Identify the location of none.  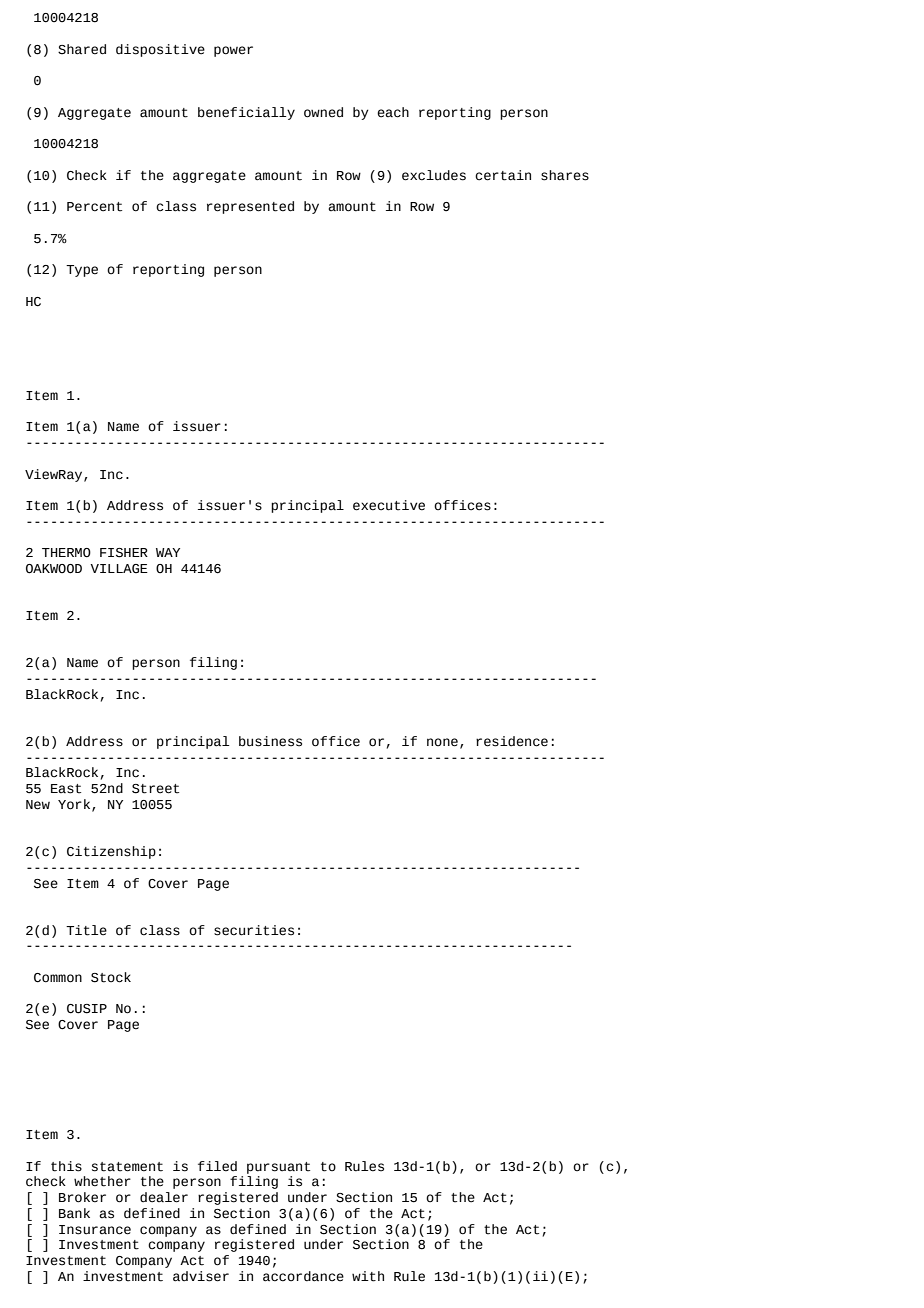
(442, 742).
